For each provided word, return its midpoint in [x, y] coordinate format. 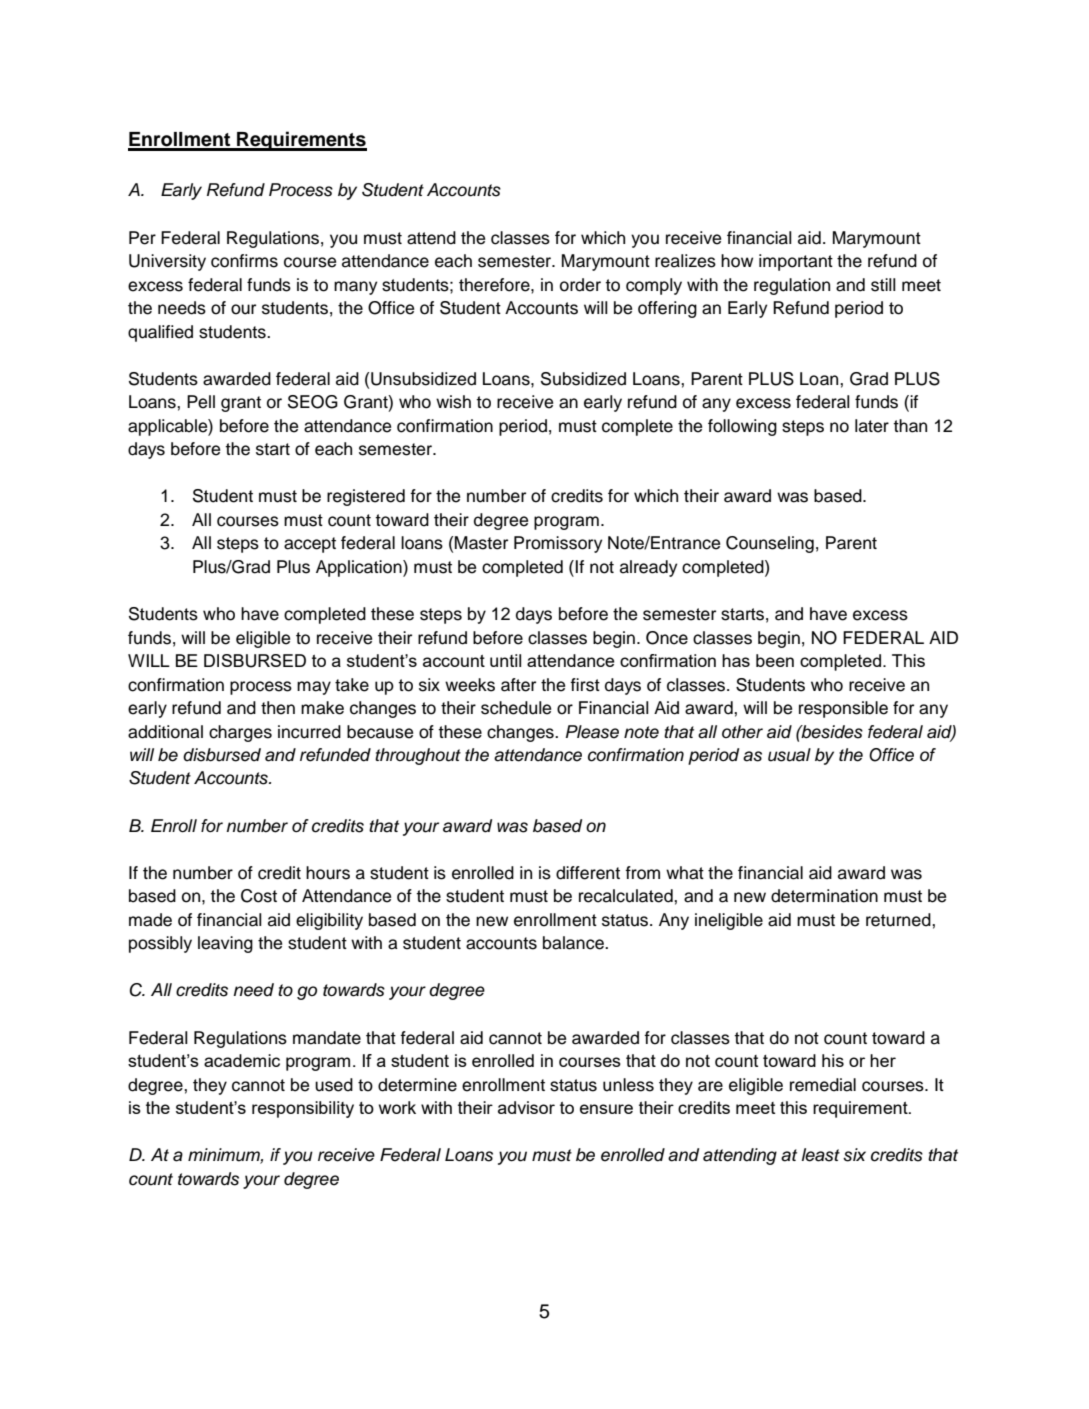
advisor [526, 1107]
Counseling [770, 544]
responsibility [303, 1109]
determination [824, 896]
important [796, 262]
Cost [259, 896]
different [588, 873]
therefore [495, 285]
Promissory [558, 544]
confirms [244, 261]
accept [310, 545]
